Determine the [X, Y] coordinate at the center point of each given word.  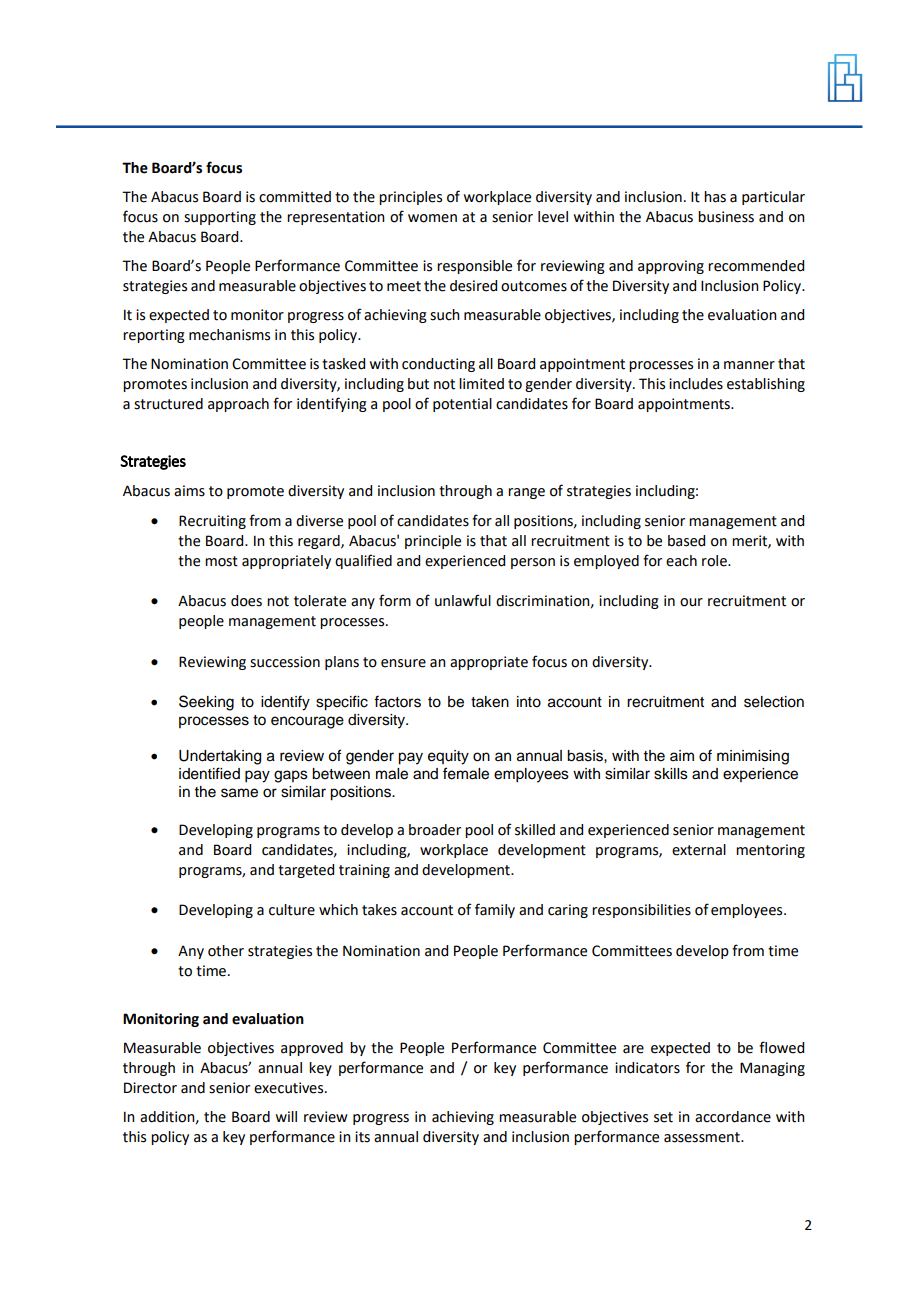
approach [238, 405]
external [699, 850]
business [726, 217]
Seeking [206, 703]
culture [292, 910]
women [432, 218]
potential [462, 405]
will [286, 1116]
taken [490, 702]
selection [774, 702]
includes [696, 384]
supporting [220, 218]
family [495, 910]
